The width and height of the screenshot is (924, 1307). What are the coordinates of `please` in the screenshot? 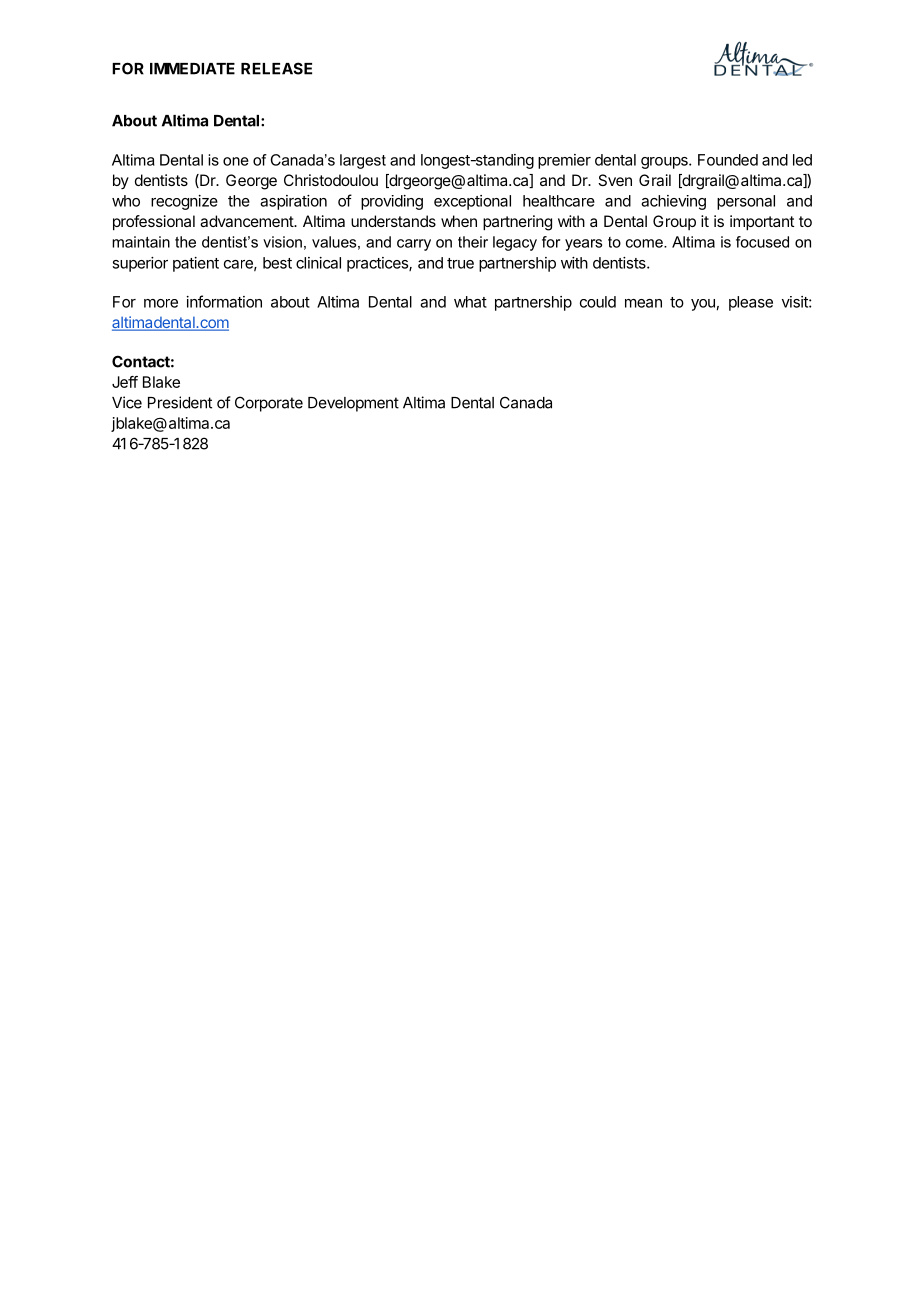 It's located at (751, 303).
